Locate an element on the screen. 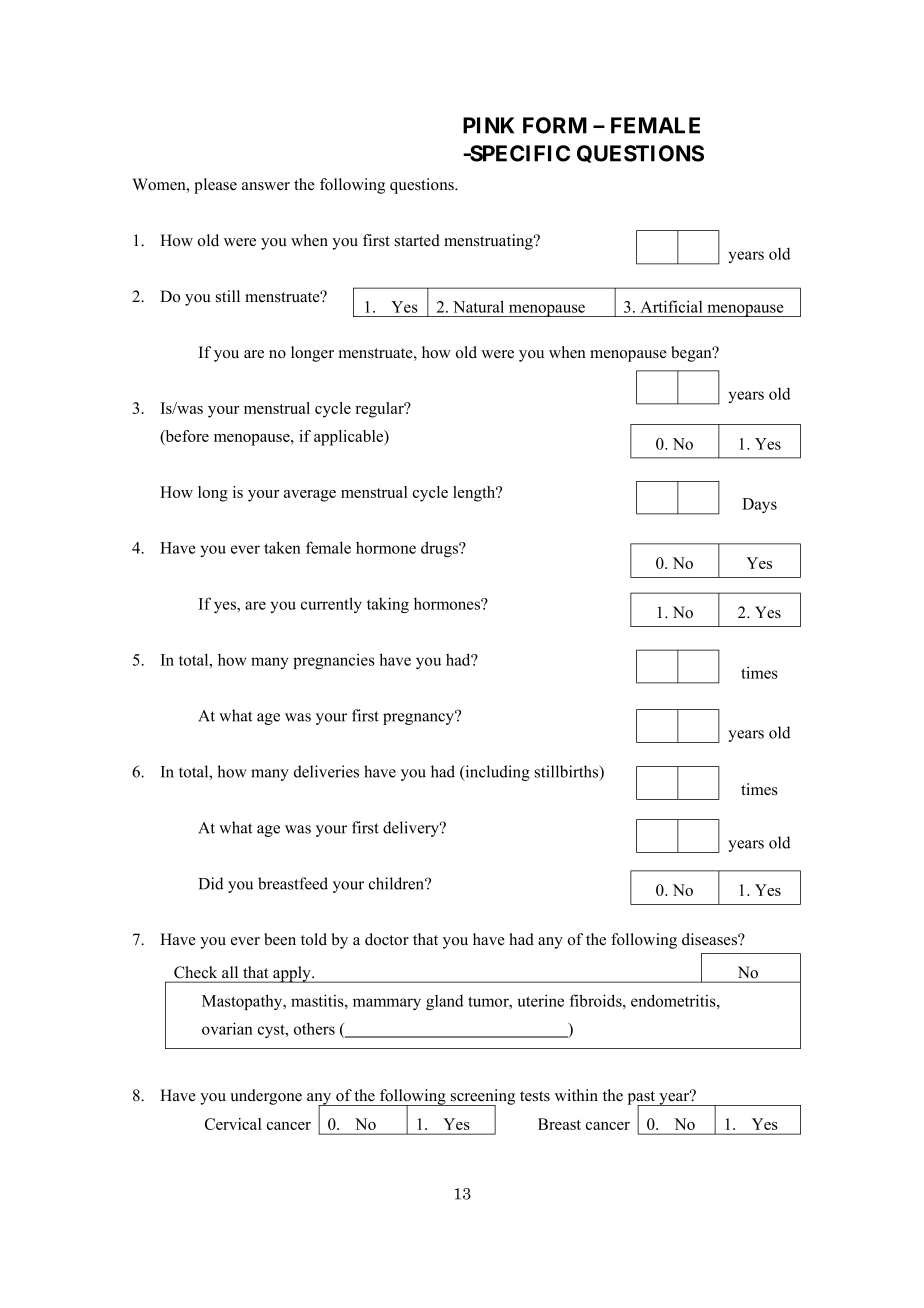 The image size is (924, 1308). screening is located at coordinates (482, 1098).
